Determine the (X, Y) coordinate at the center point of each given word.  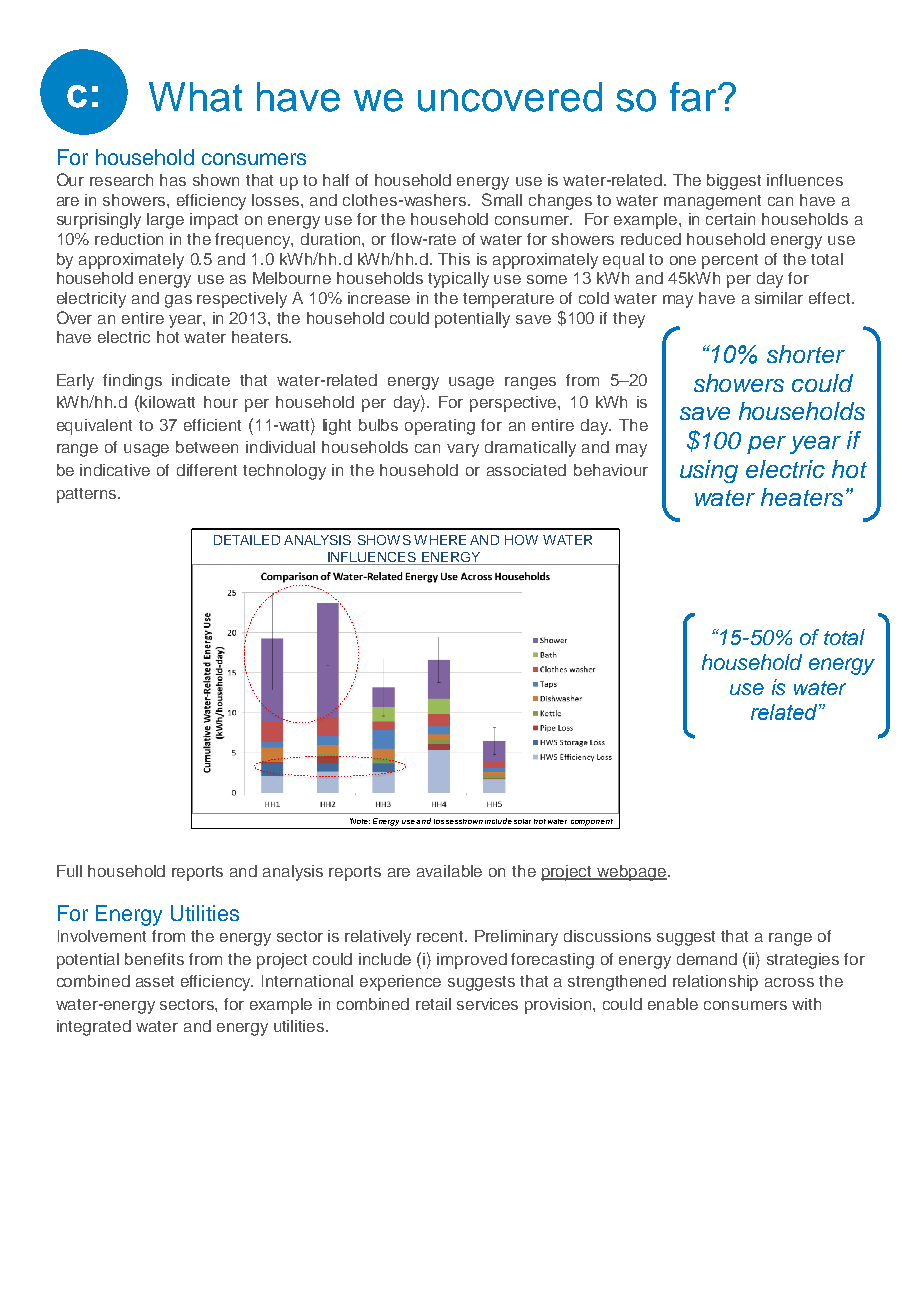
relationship (715, 983)
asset (155, 981)
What (195, 97)
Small (502, 199)
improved (472, 961)
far (694, 97)
